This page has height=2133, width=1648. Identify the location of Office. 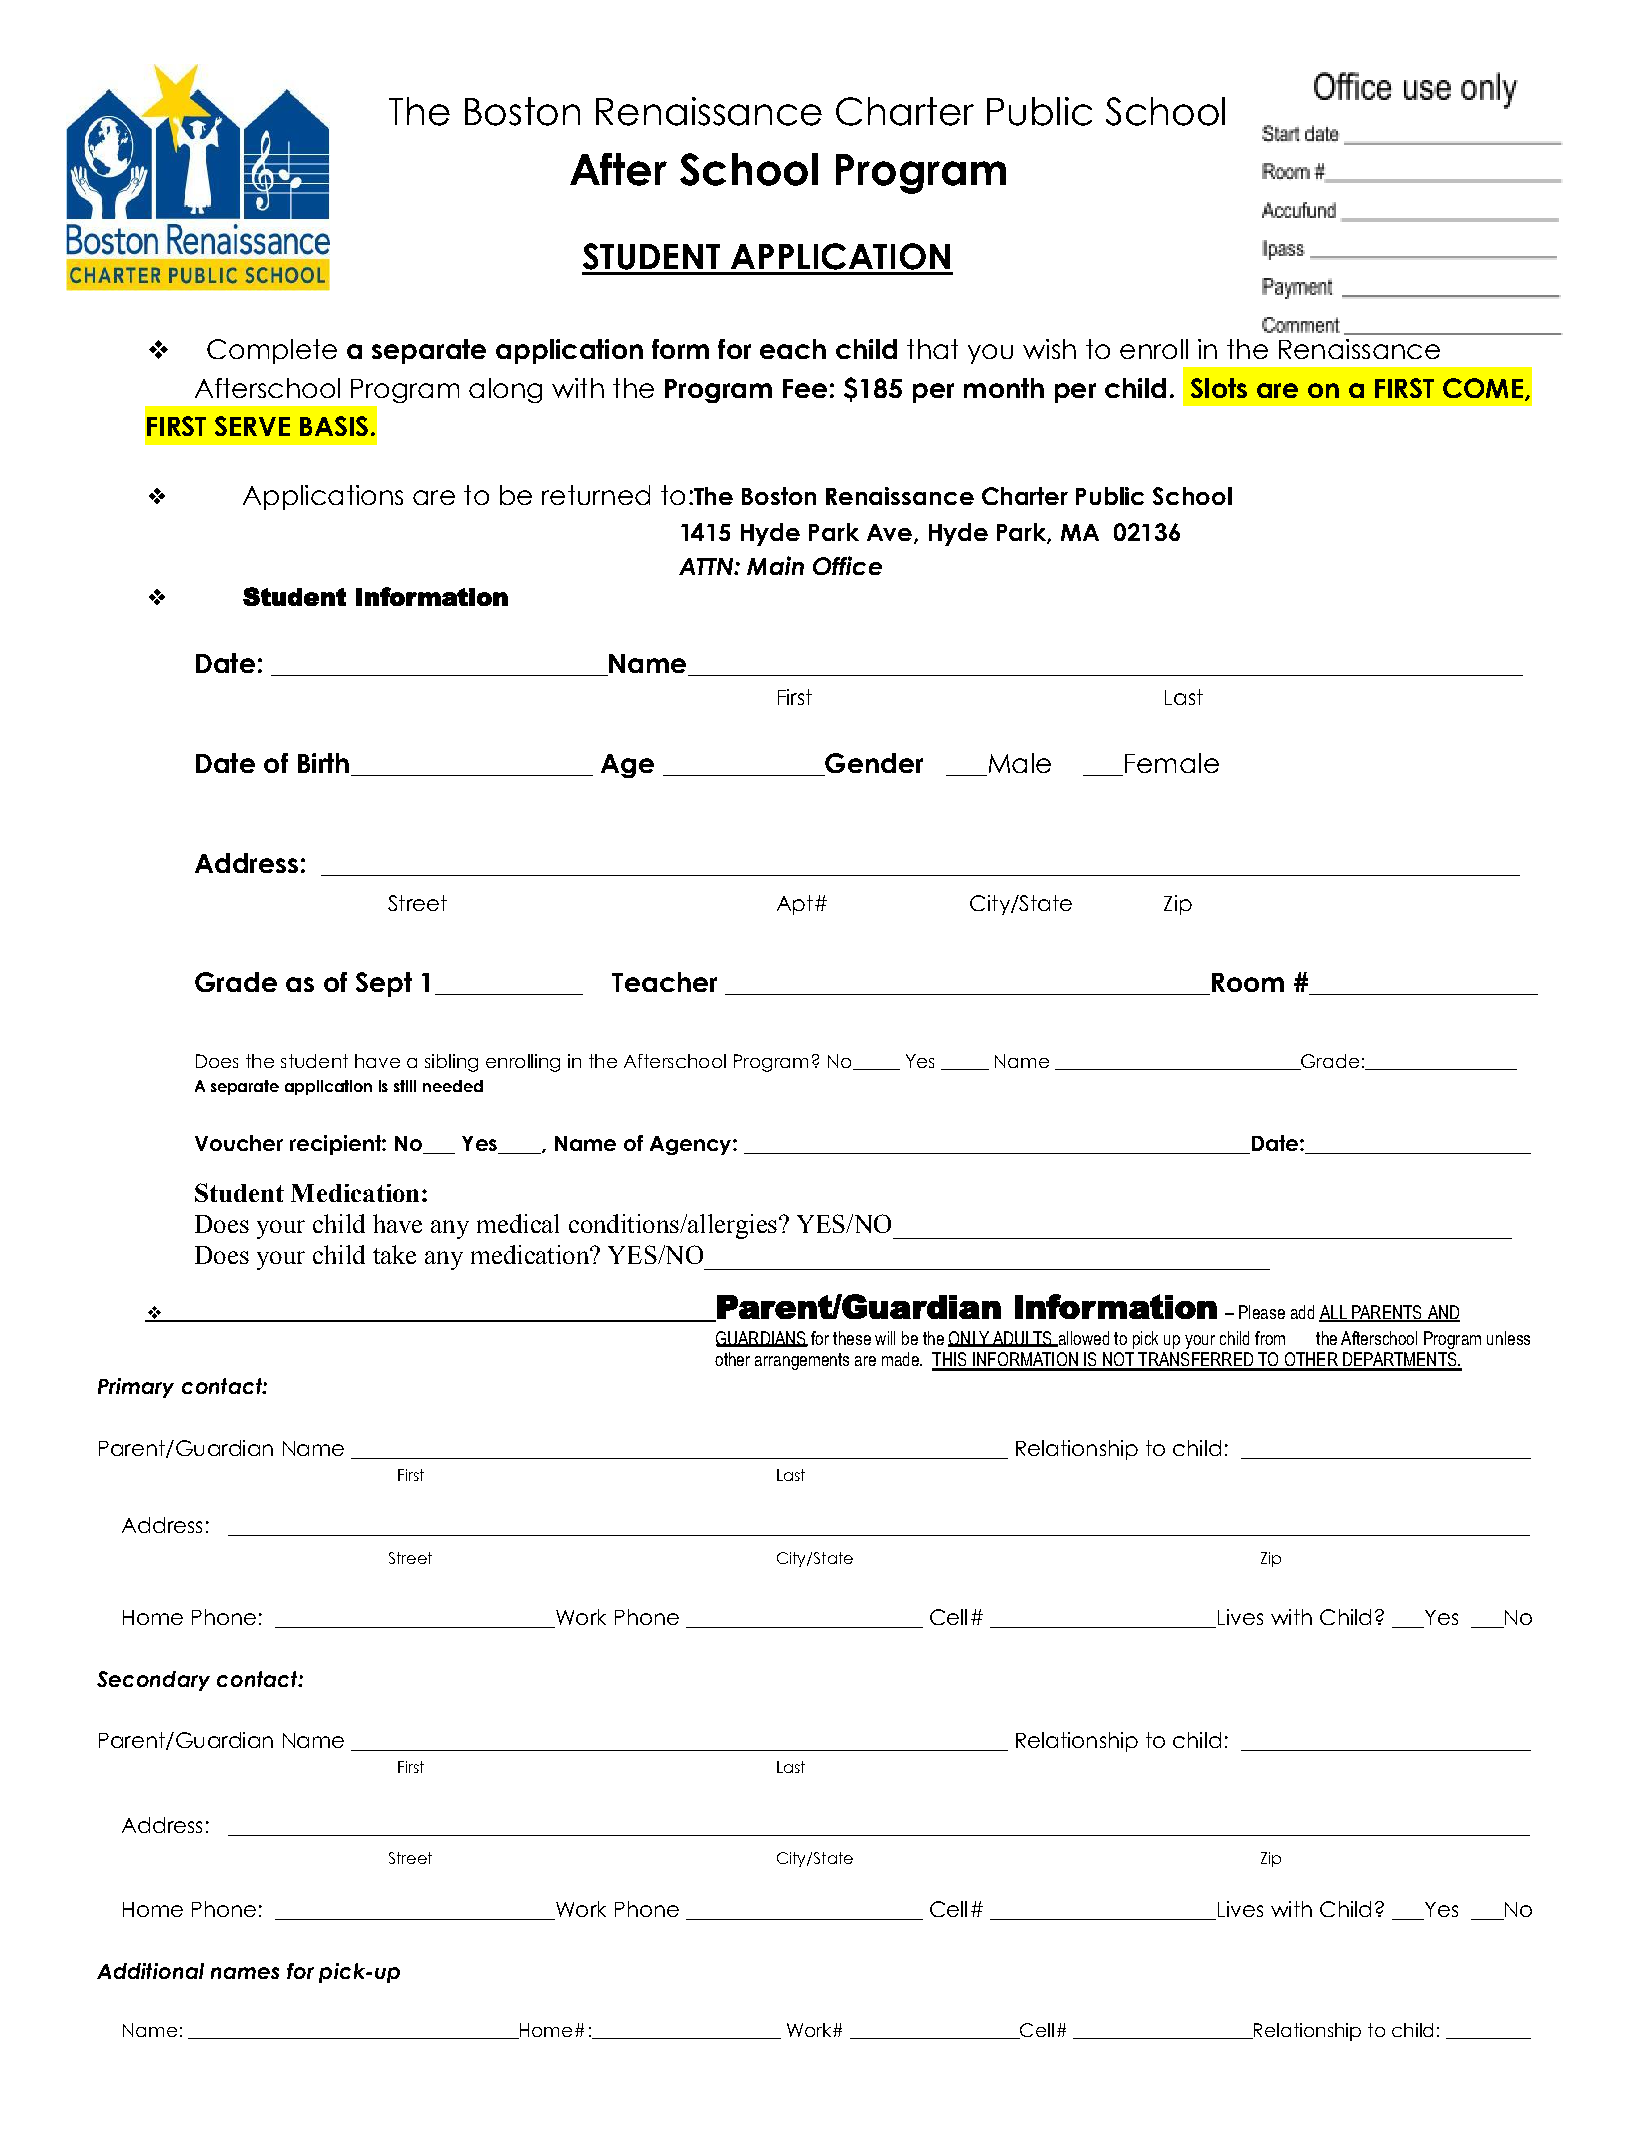
(847, 565).
